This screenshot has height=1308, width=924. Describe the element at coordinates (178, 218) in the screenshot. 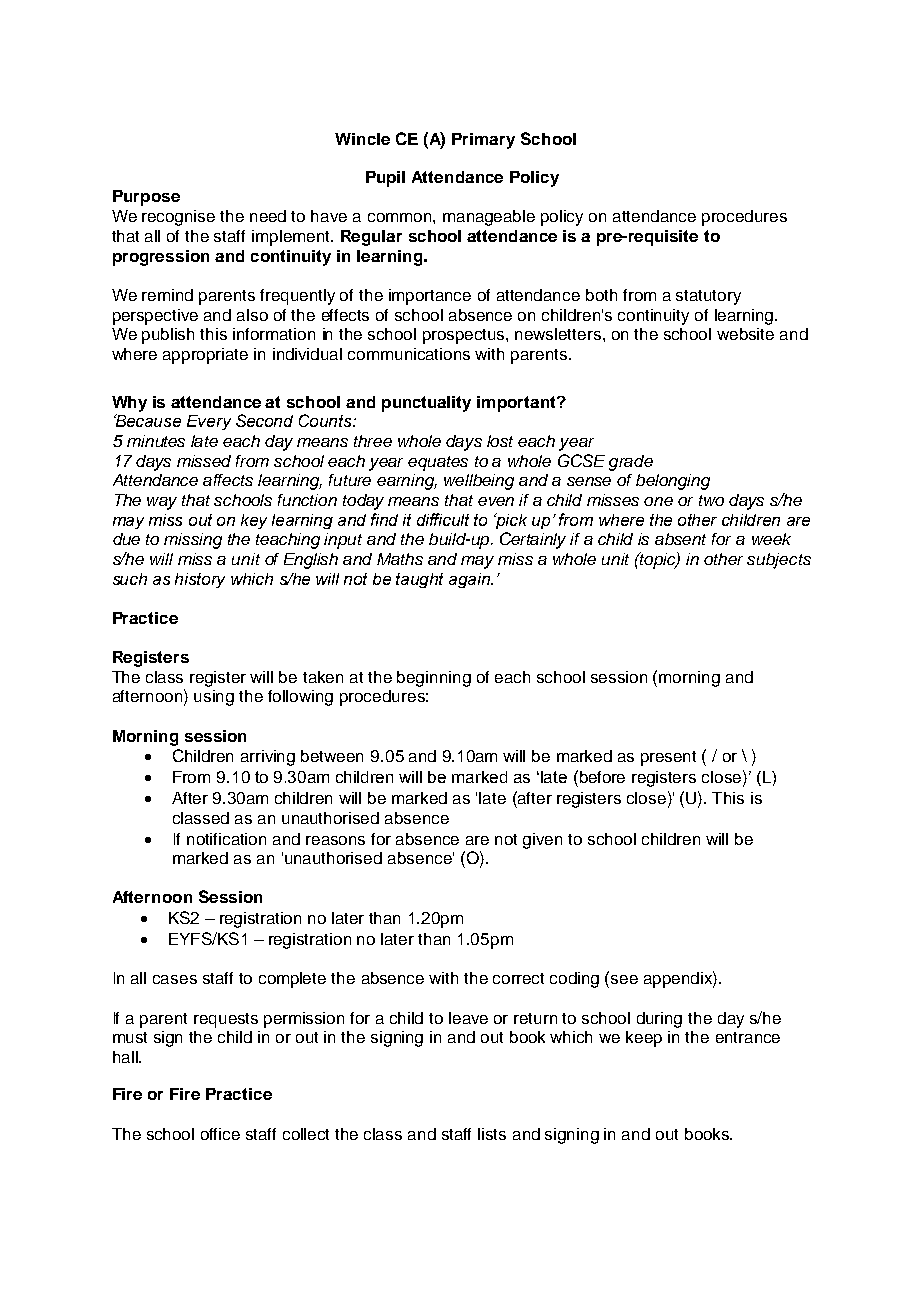

I see `recognise` at that location.
